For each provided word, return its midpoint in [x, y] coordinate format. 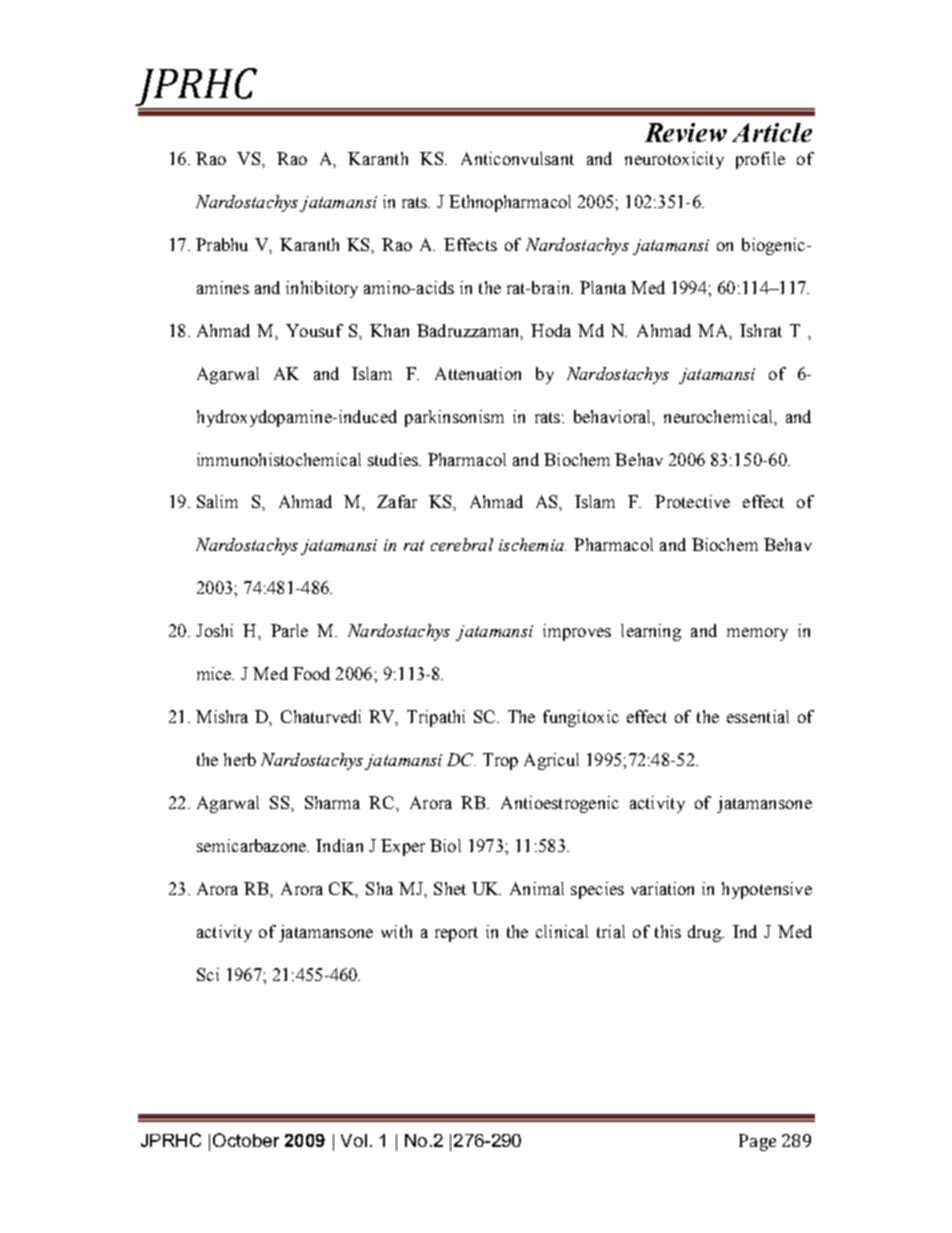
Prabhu [222, 244]
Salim [217, 501]
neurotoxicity [674, 160]
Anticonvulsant [517, 158]
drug [706, 933]
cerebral [462, 544]
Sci [208, 974]
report [456, 934]
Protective [692, 501]
